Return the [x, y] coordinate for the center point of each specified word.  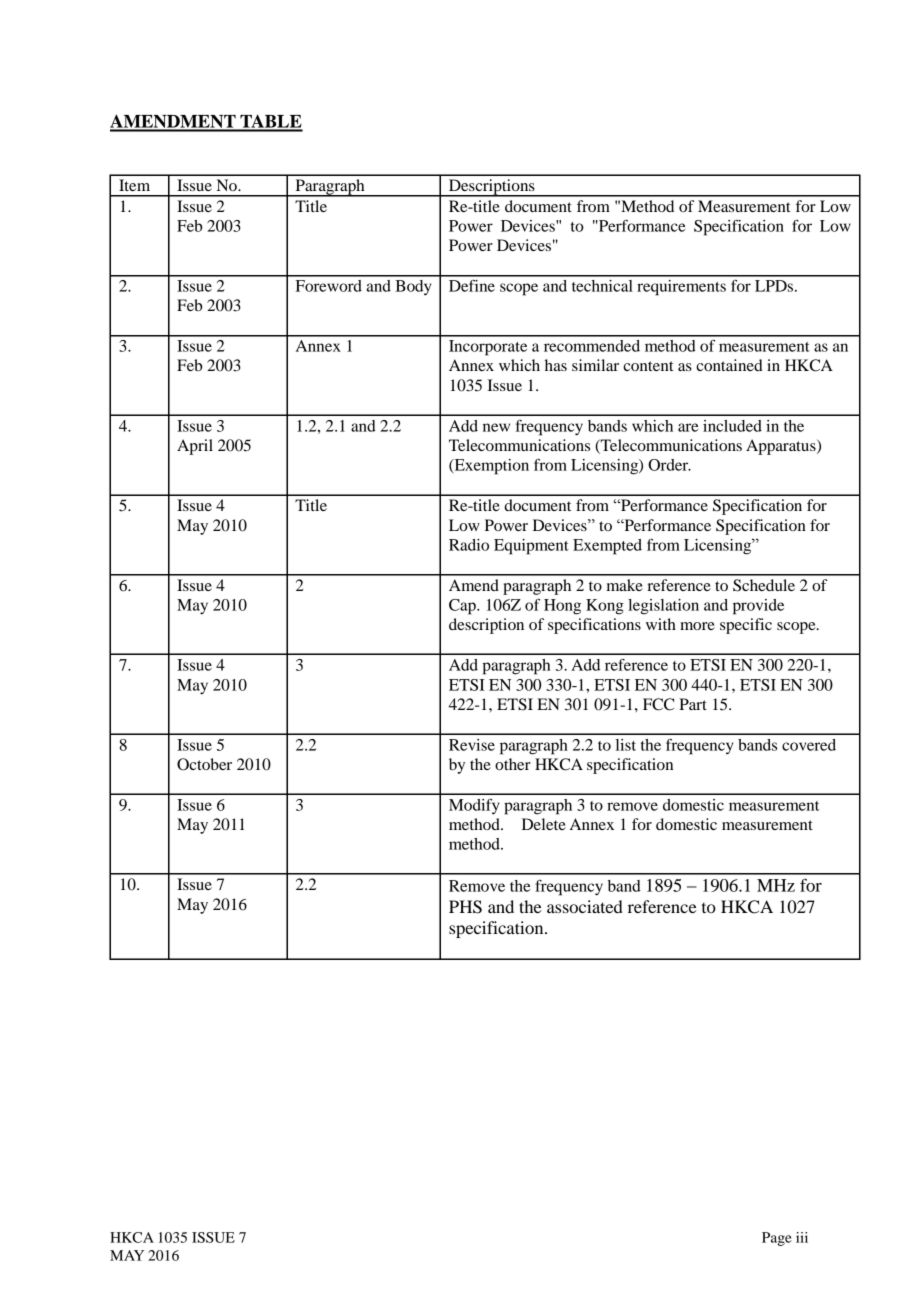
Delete [544, 824]
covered [809, 745]
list [626, 745]
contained [729, 365]
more [697, 626]
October [204, 764]
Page [777, 1239]
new [496, 427]
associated [585, 906]
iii [802, 1237]
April [195, 447]
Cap [463, 607]
